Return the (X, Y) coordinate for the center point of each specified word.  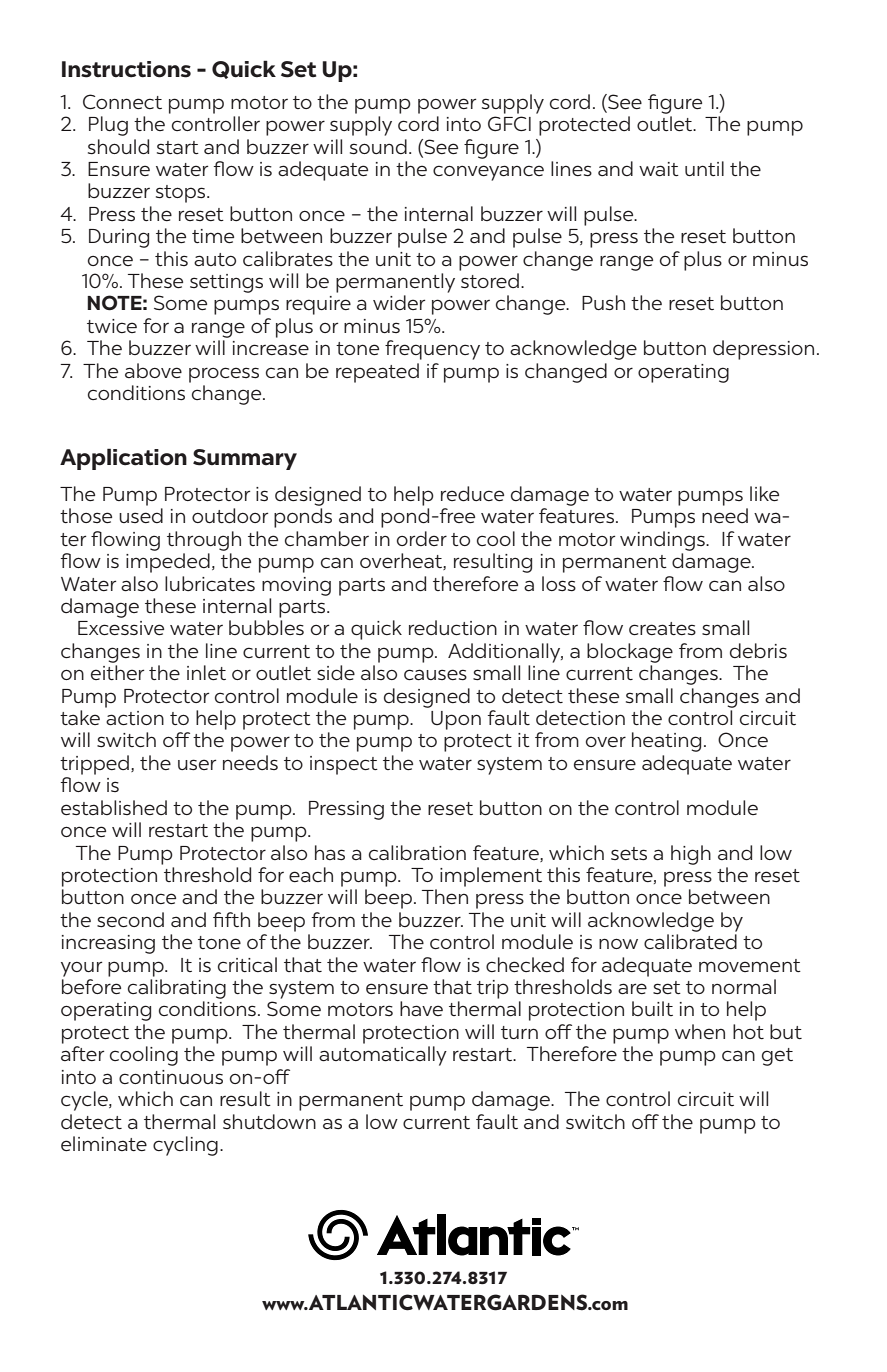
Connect (122, 101)
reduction (453, 627)
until (704, 168)
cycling (185, 1146)
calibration (417, 852)
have (421, 1009)
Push (603, 302)
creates (662, 629)
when (700, 1031)
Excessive (121, 628)
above (153, 370)
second (130, 920)
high (691, 855)
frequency (432, 350)
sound (378, 146)
